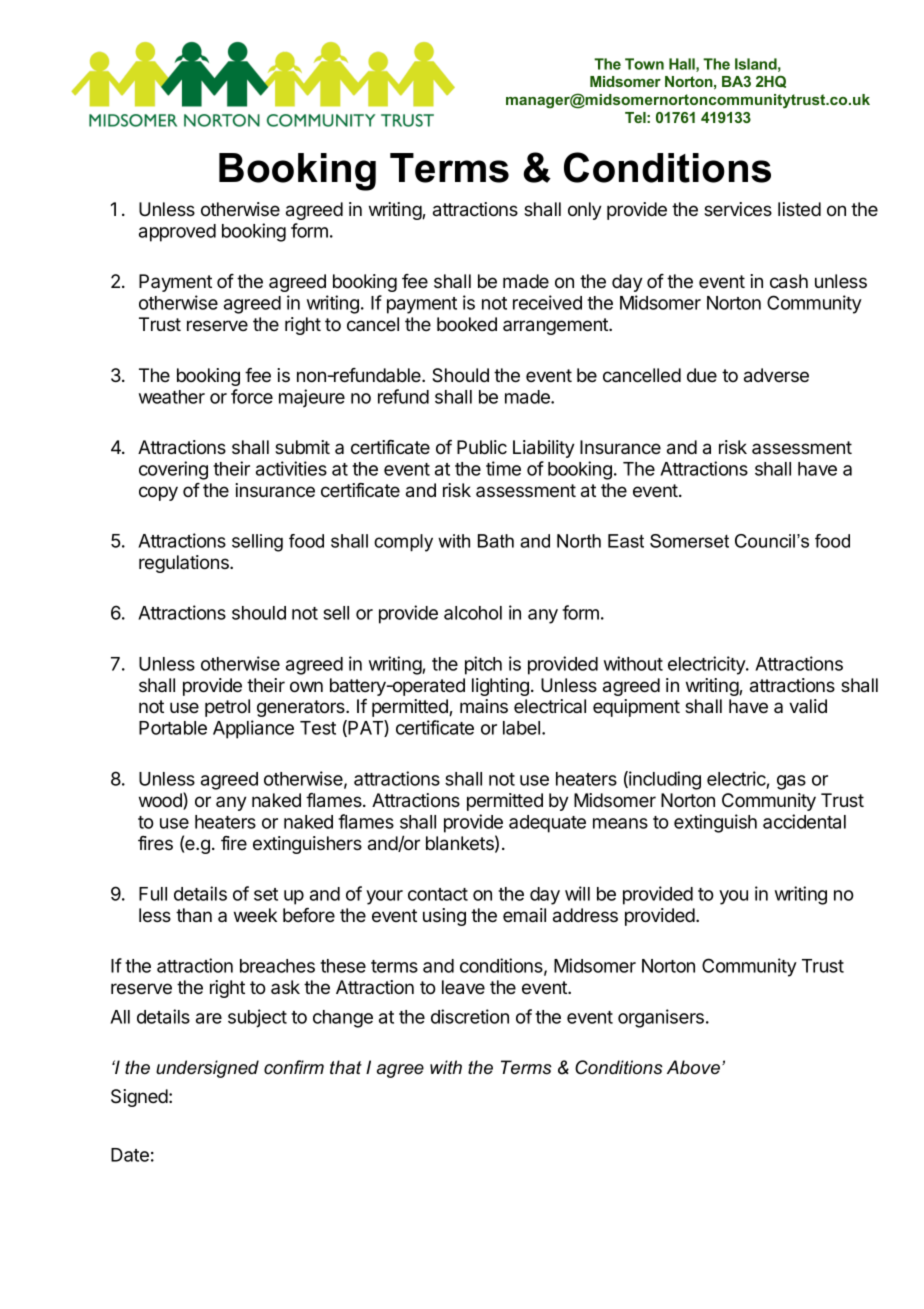  What do you see at coordinates (521, 728) in the screenshot?
I see `label` at bounding box center [521, 728].
